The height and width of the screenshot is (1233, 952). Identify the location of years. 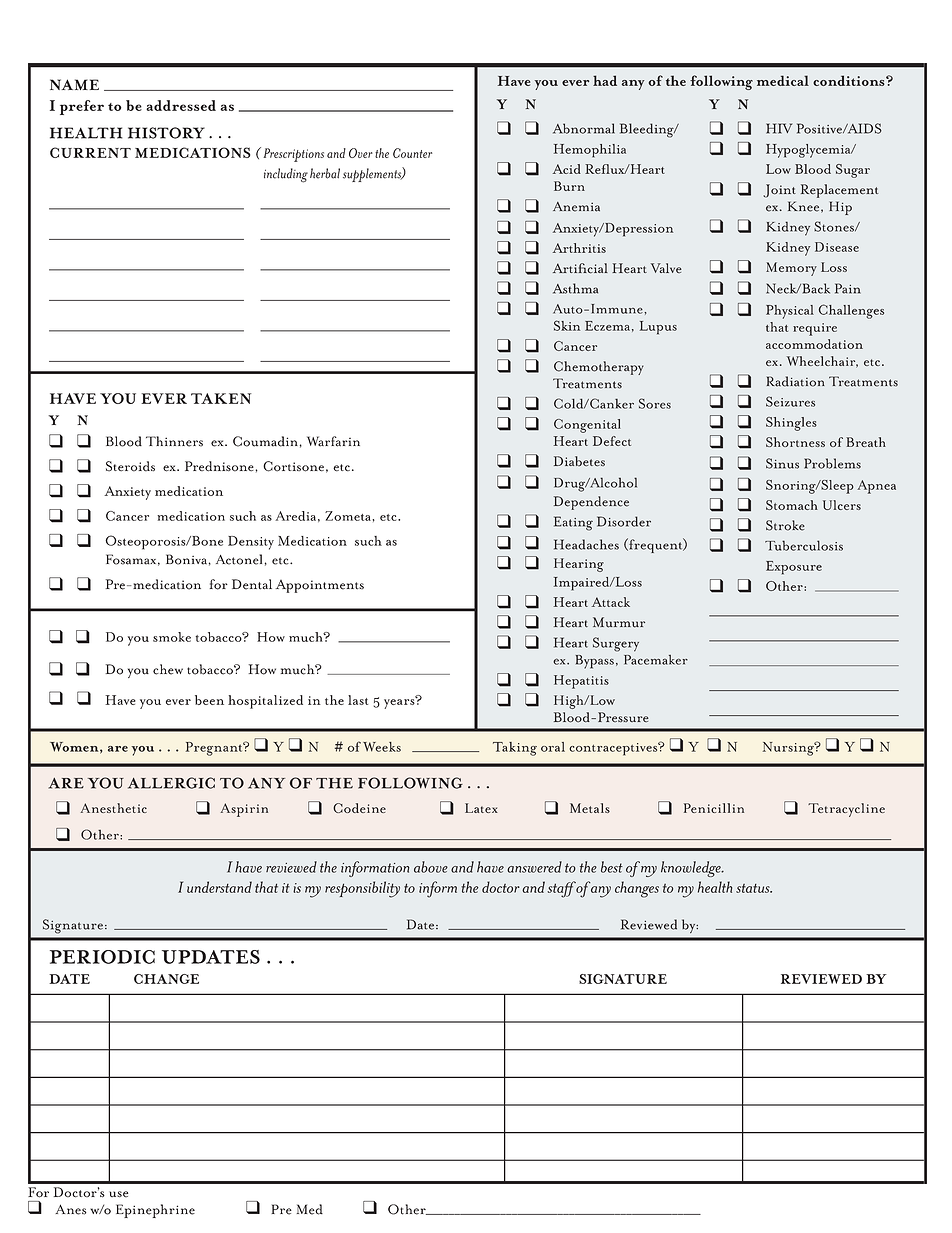
(400, 703).
